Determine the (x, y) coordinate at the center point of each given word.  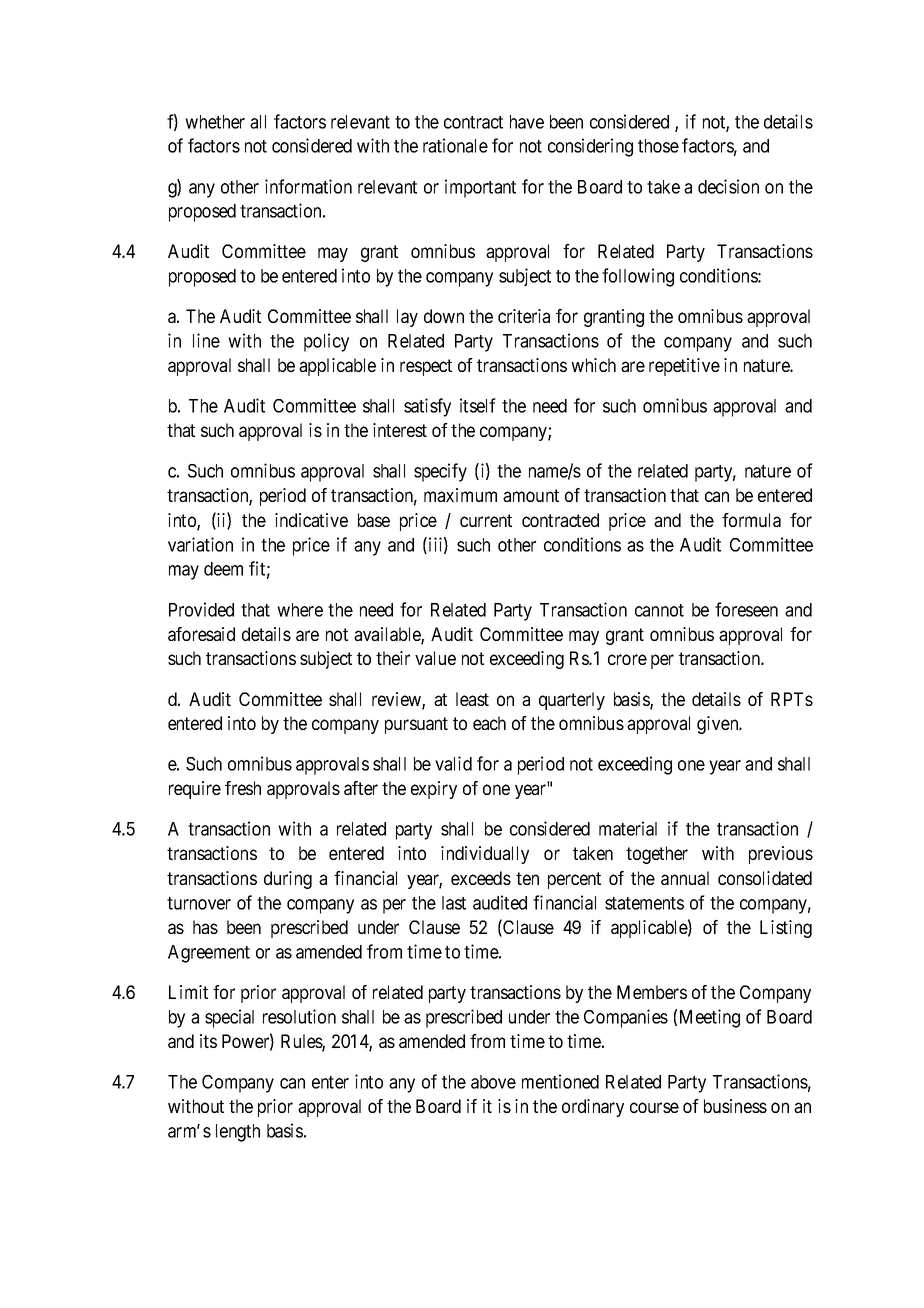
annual (685, 878)
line (206, 340)
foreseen (746, 609)
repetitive (684, 367)
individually (485, 855)
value (435, 658)
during (288, 880)
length (238, 1133)
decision (728, 186)
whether (215, 122)
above (493, 1082)
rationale (455, 145)
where (300, 610)
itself (478, 405)
